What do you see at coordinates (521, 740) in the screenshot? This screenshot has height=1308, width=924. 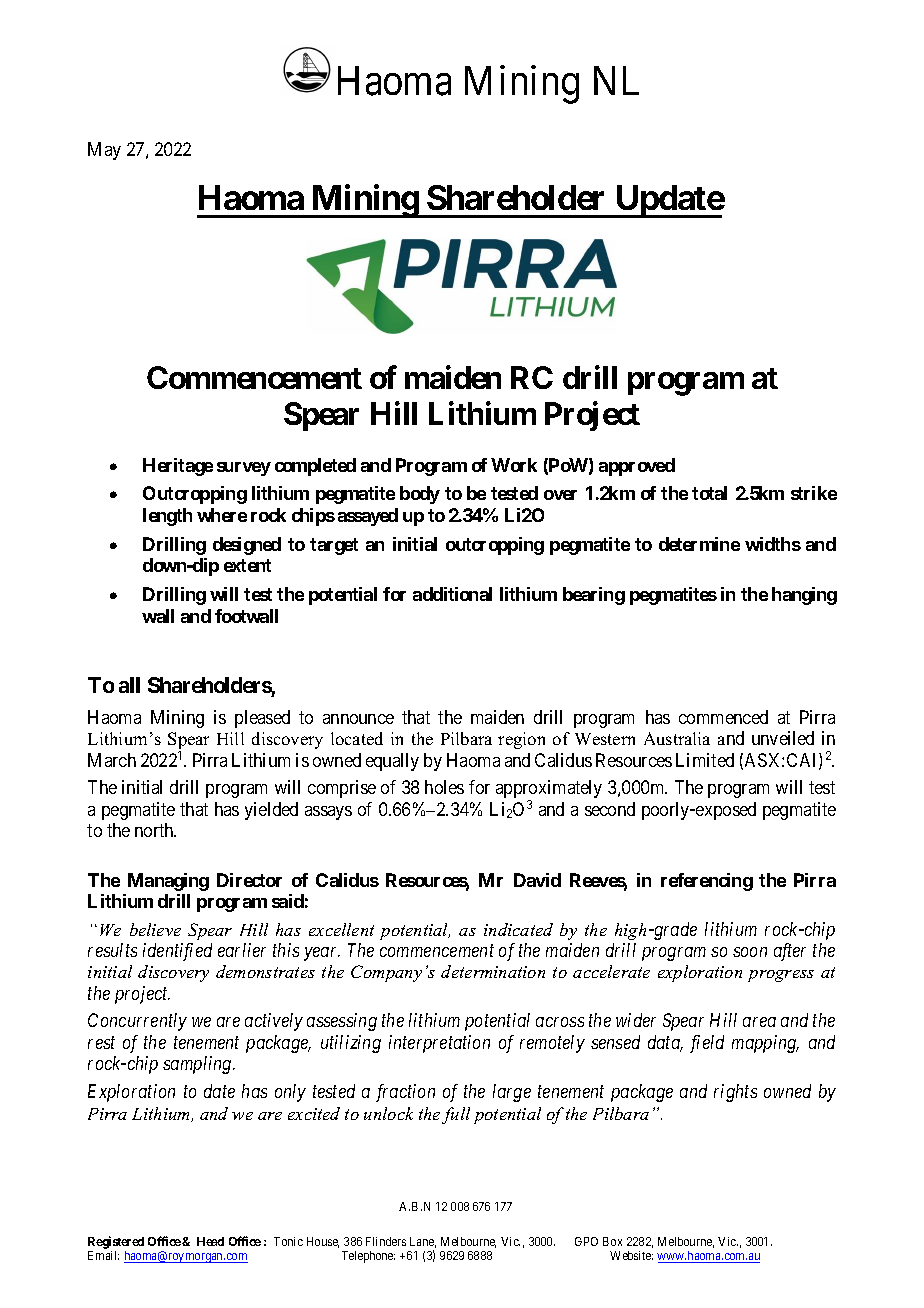 I see `region` at bounding box center [521, 740].
